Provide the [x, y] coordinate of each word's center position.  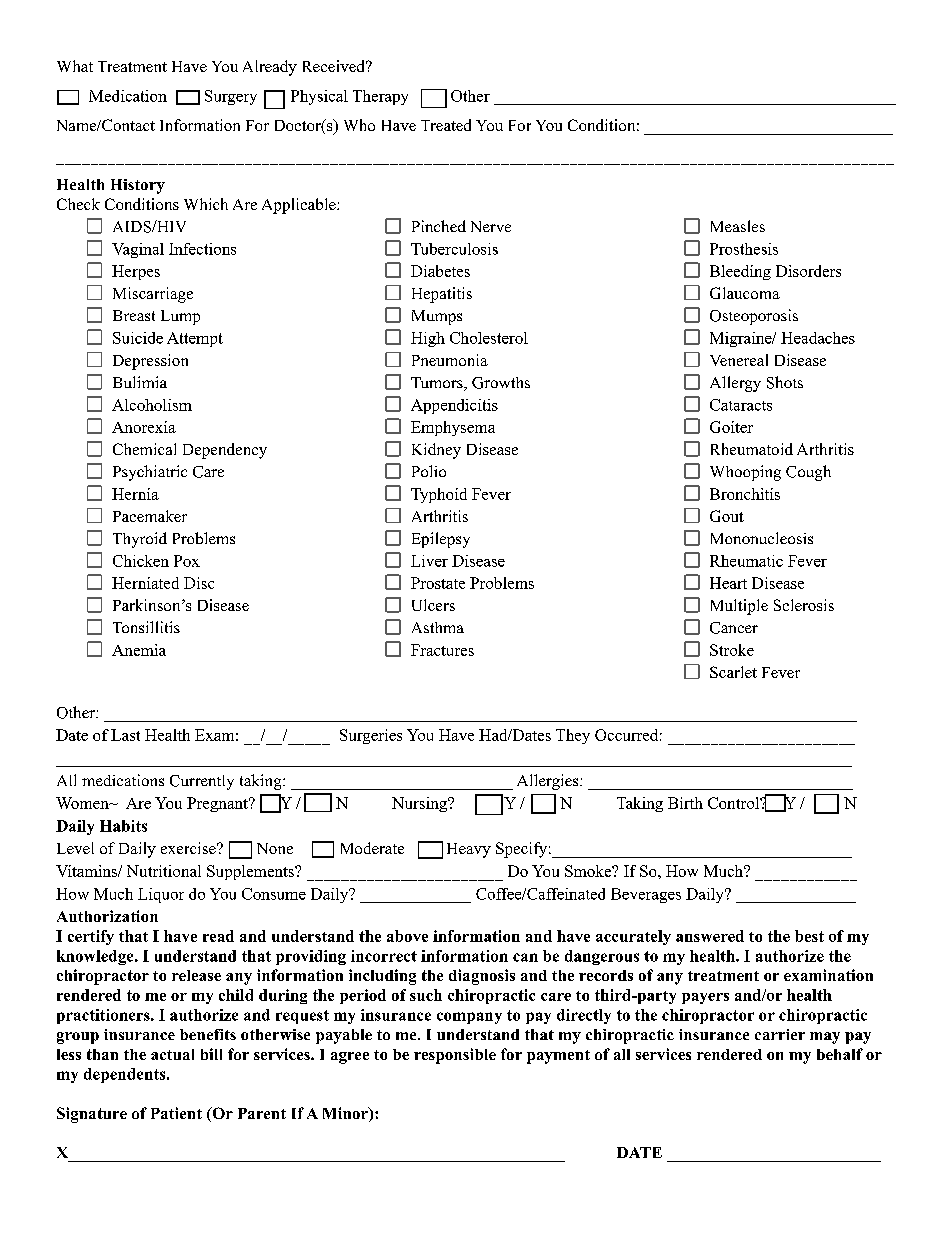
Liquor [161, 895]
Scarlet [733, 672]
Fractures [442, 650]
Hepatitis [442, 295]
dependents [126, 1075]
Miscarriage [153, 295]
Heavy [469, 850]
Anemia [139, 650]
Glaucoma [745, 293]
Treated [446, 125]
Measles [738, 226]
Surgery [231, 97]
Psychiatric [150, 473]
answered [710, 936]
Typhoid [439, 495]
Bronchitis [745, 494]
